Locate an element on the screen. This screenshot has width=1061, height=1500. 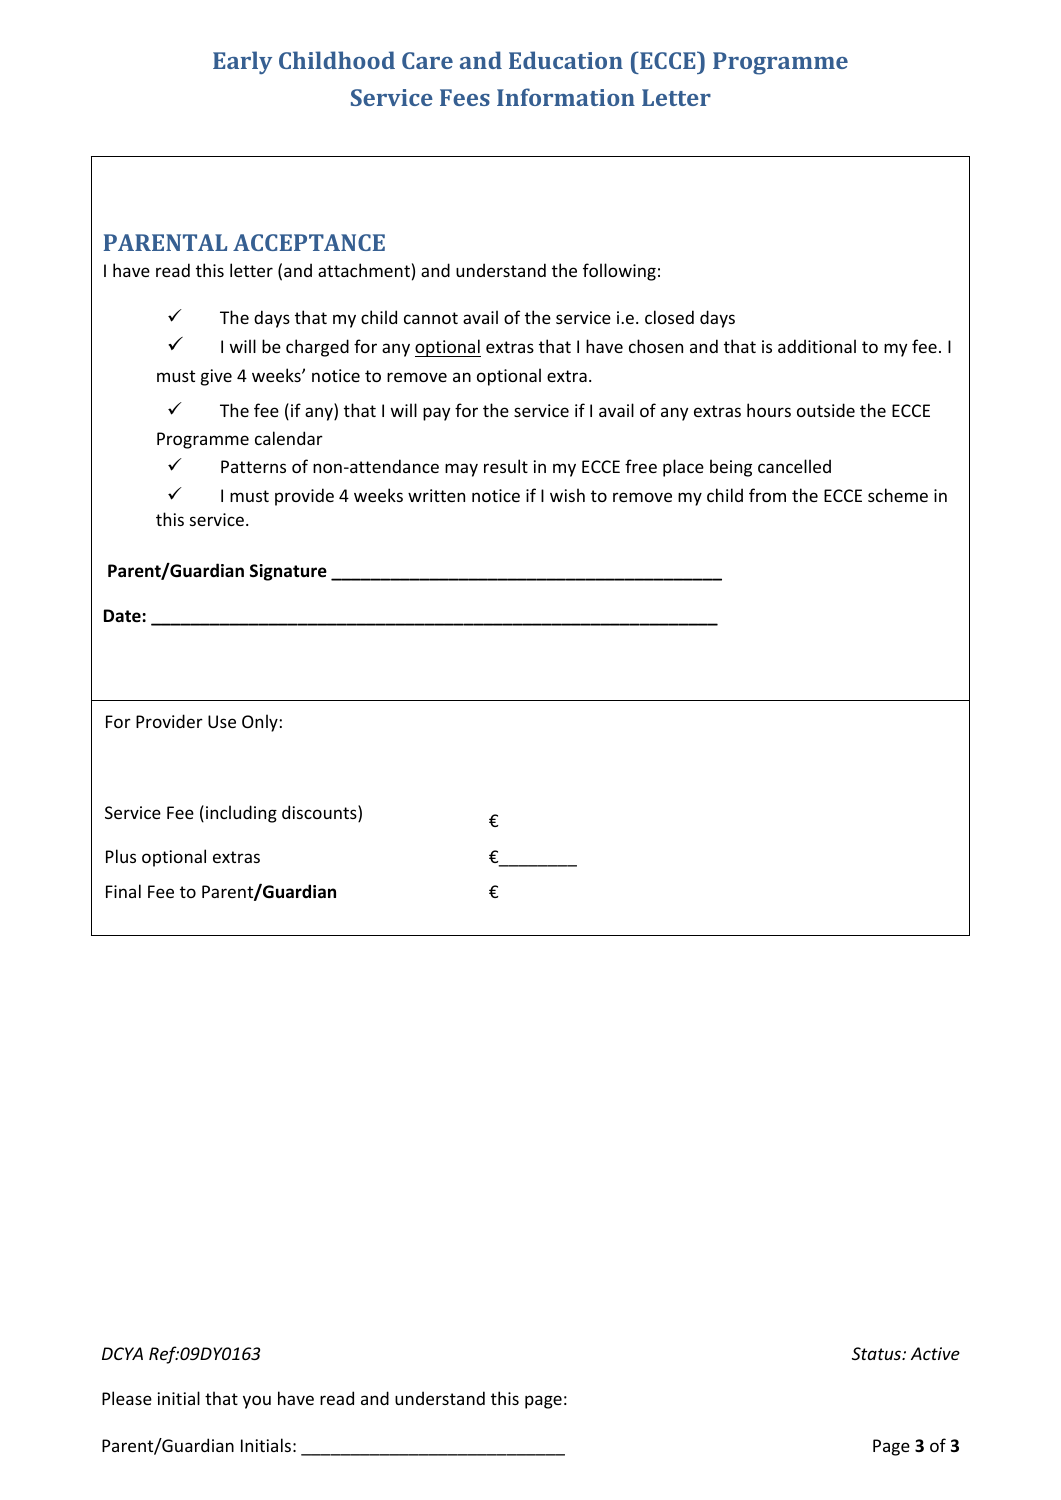
you is located at coordinates (257, 1402).
